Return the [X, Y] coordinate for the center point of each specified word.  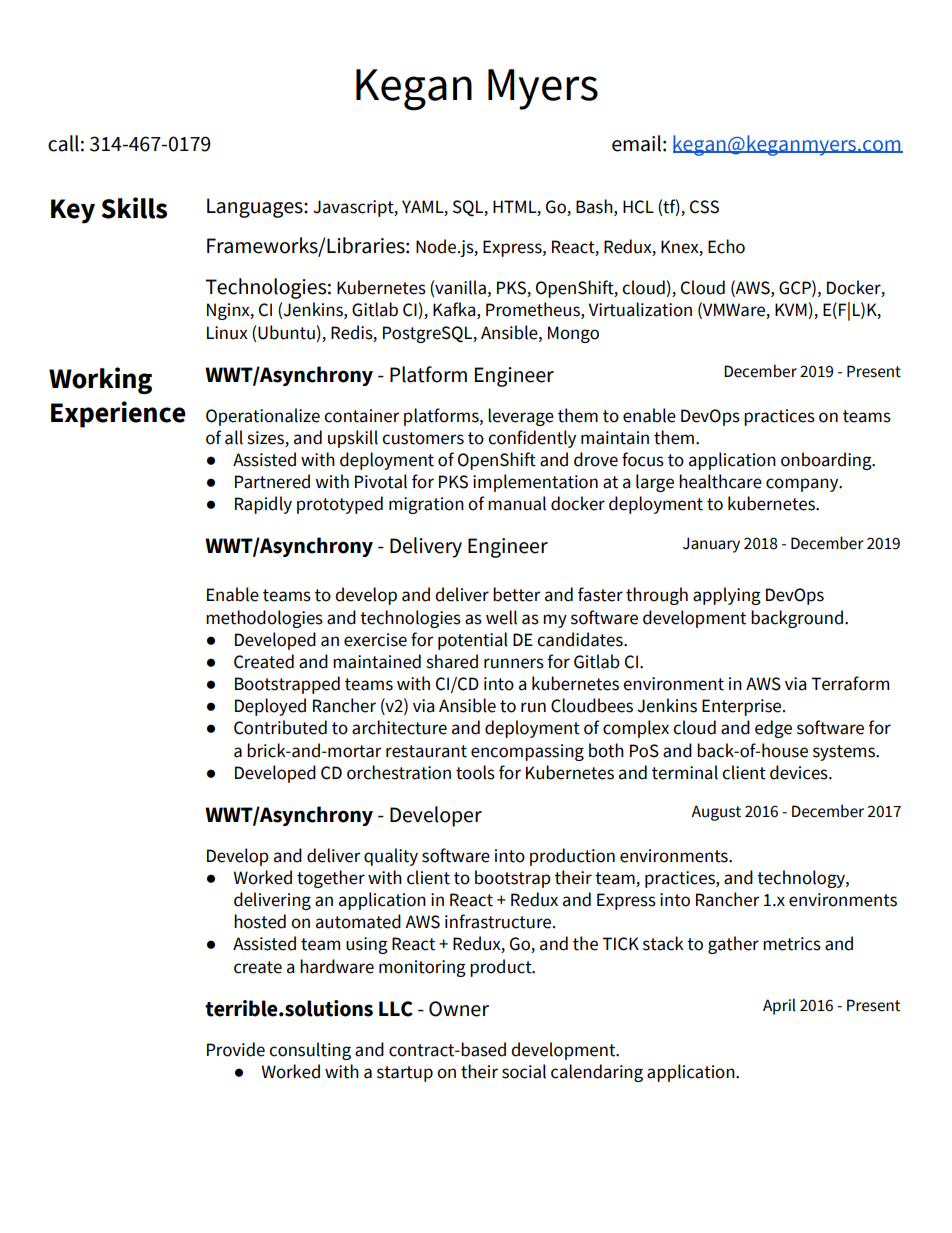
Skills [134, 208]
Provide [236, 1049]
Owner [459, 1009]
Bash [595, 206]
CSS [704, 207]
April [779, 1006]
